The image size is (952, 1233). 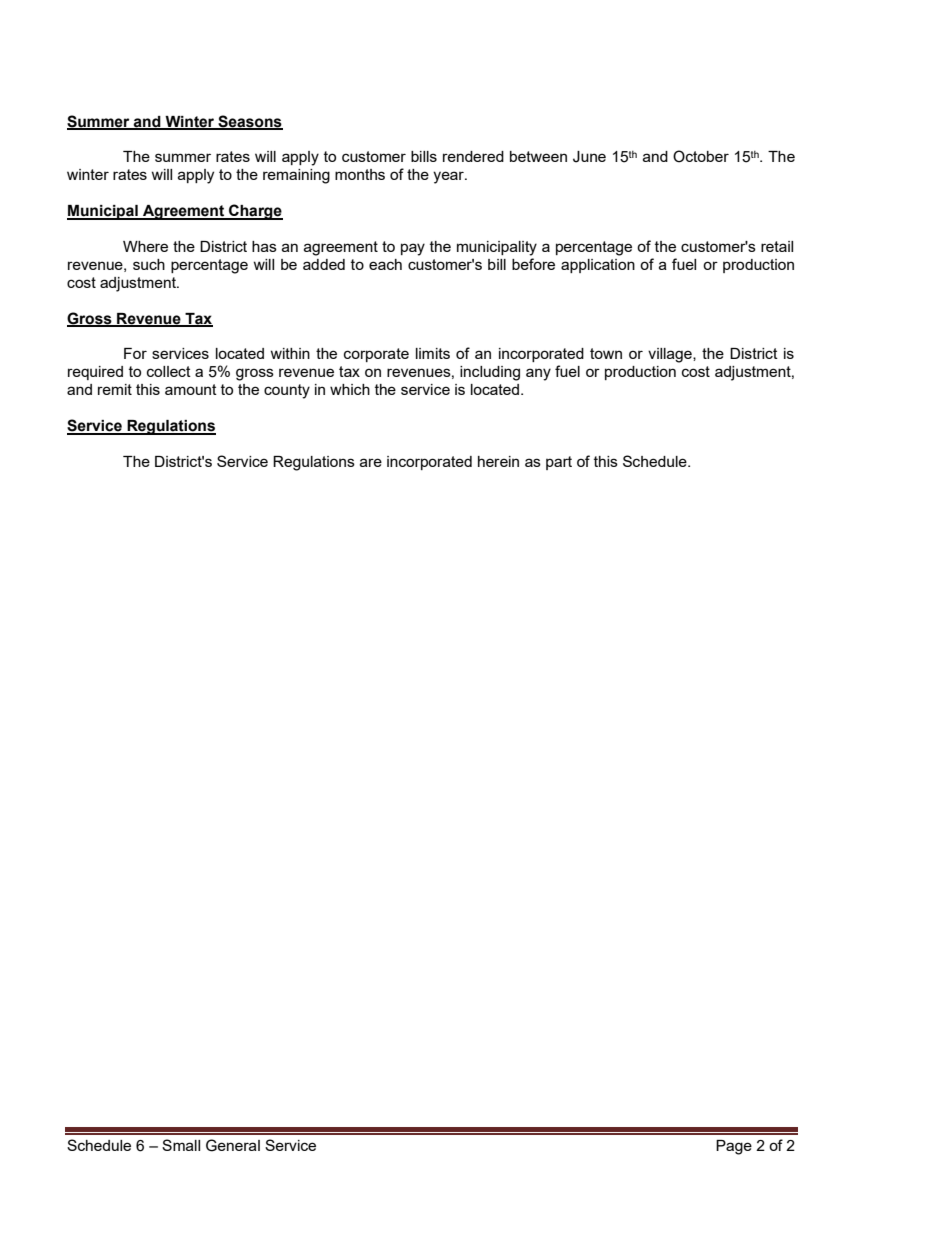 What do you see at coordinates (233, 1145) in the image?
I see `General` at bounding box center [233, 1145].
